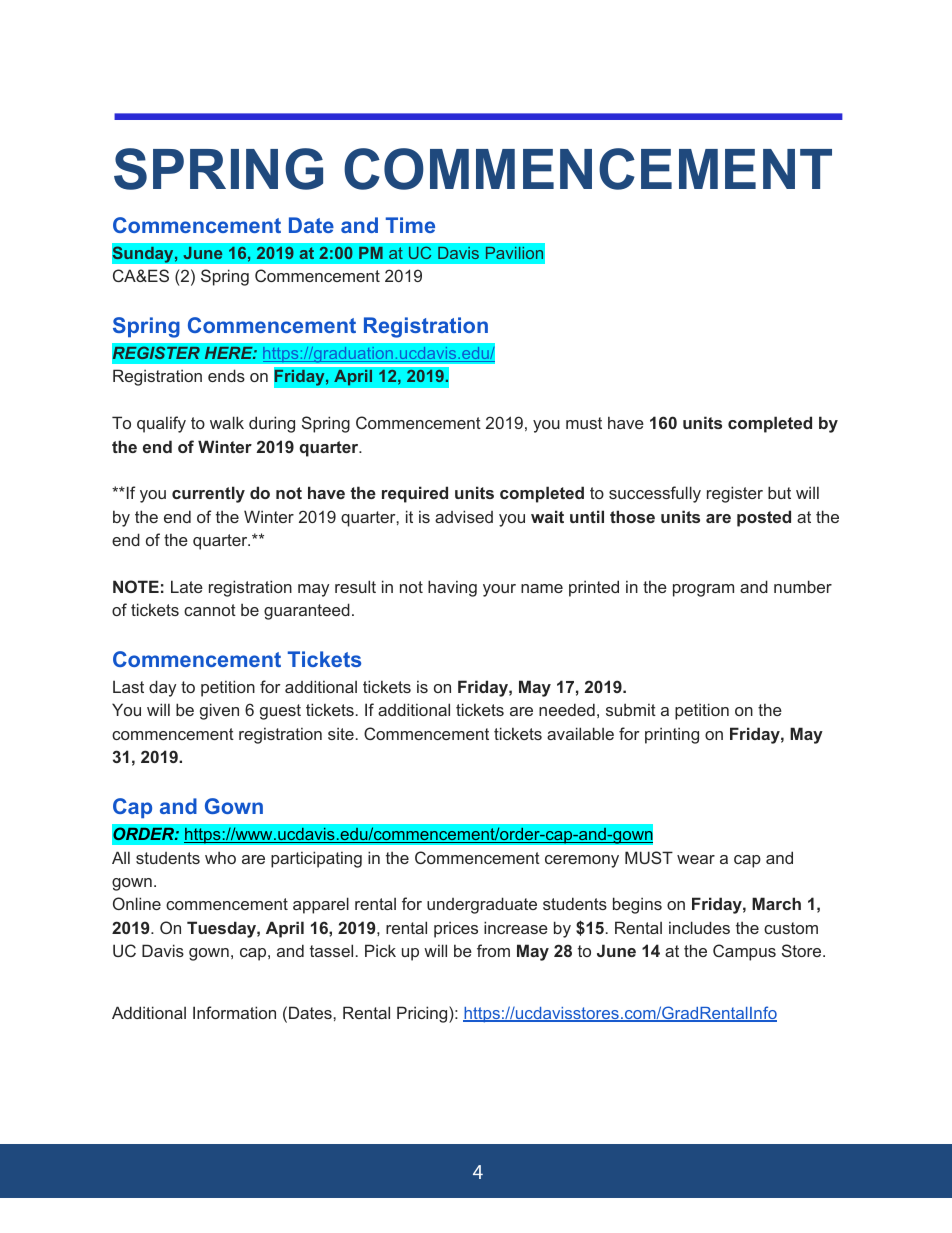 The width and height of the document is (952, 1233). Describe the element at coordinates (696, 859) in the document. I see `wear` at that location.
